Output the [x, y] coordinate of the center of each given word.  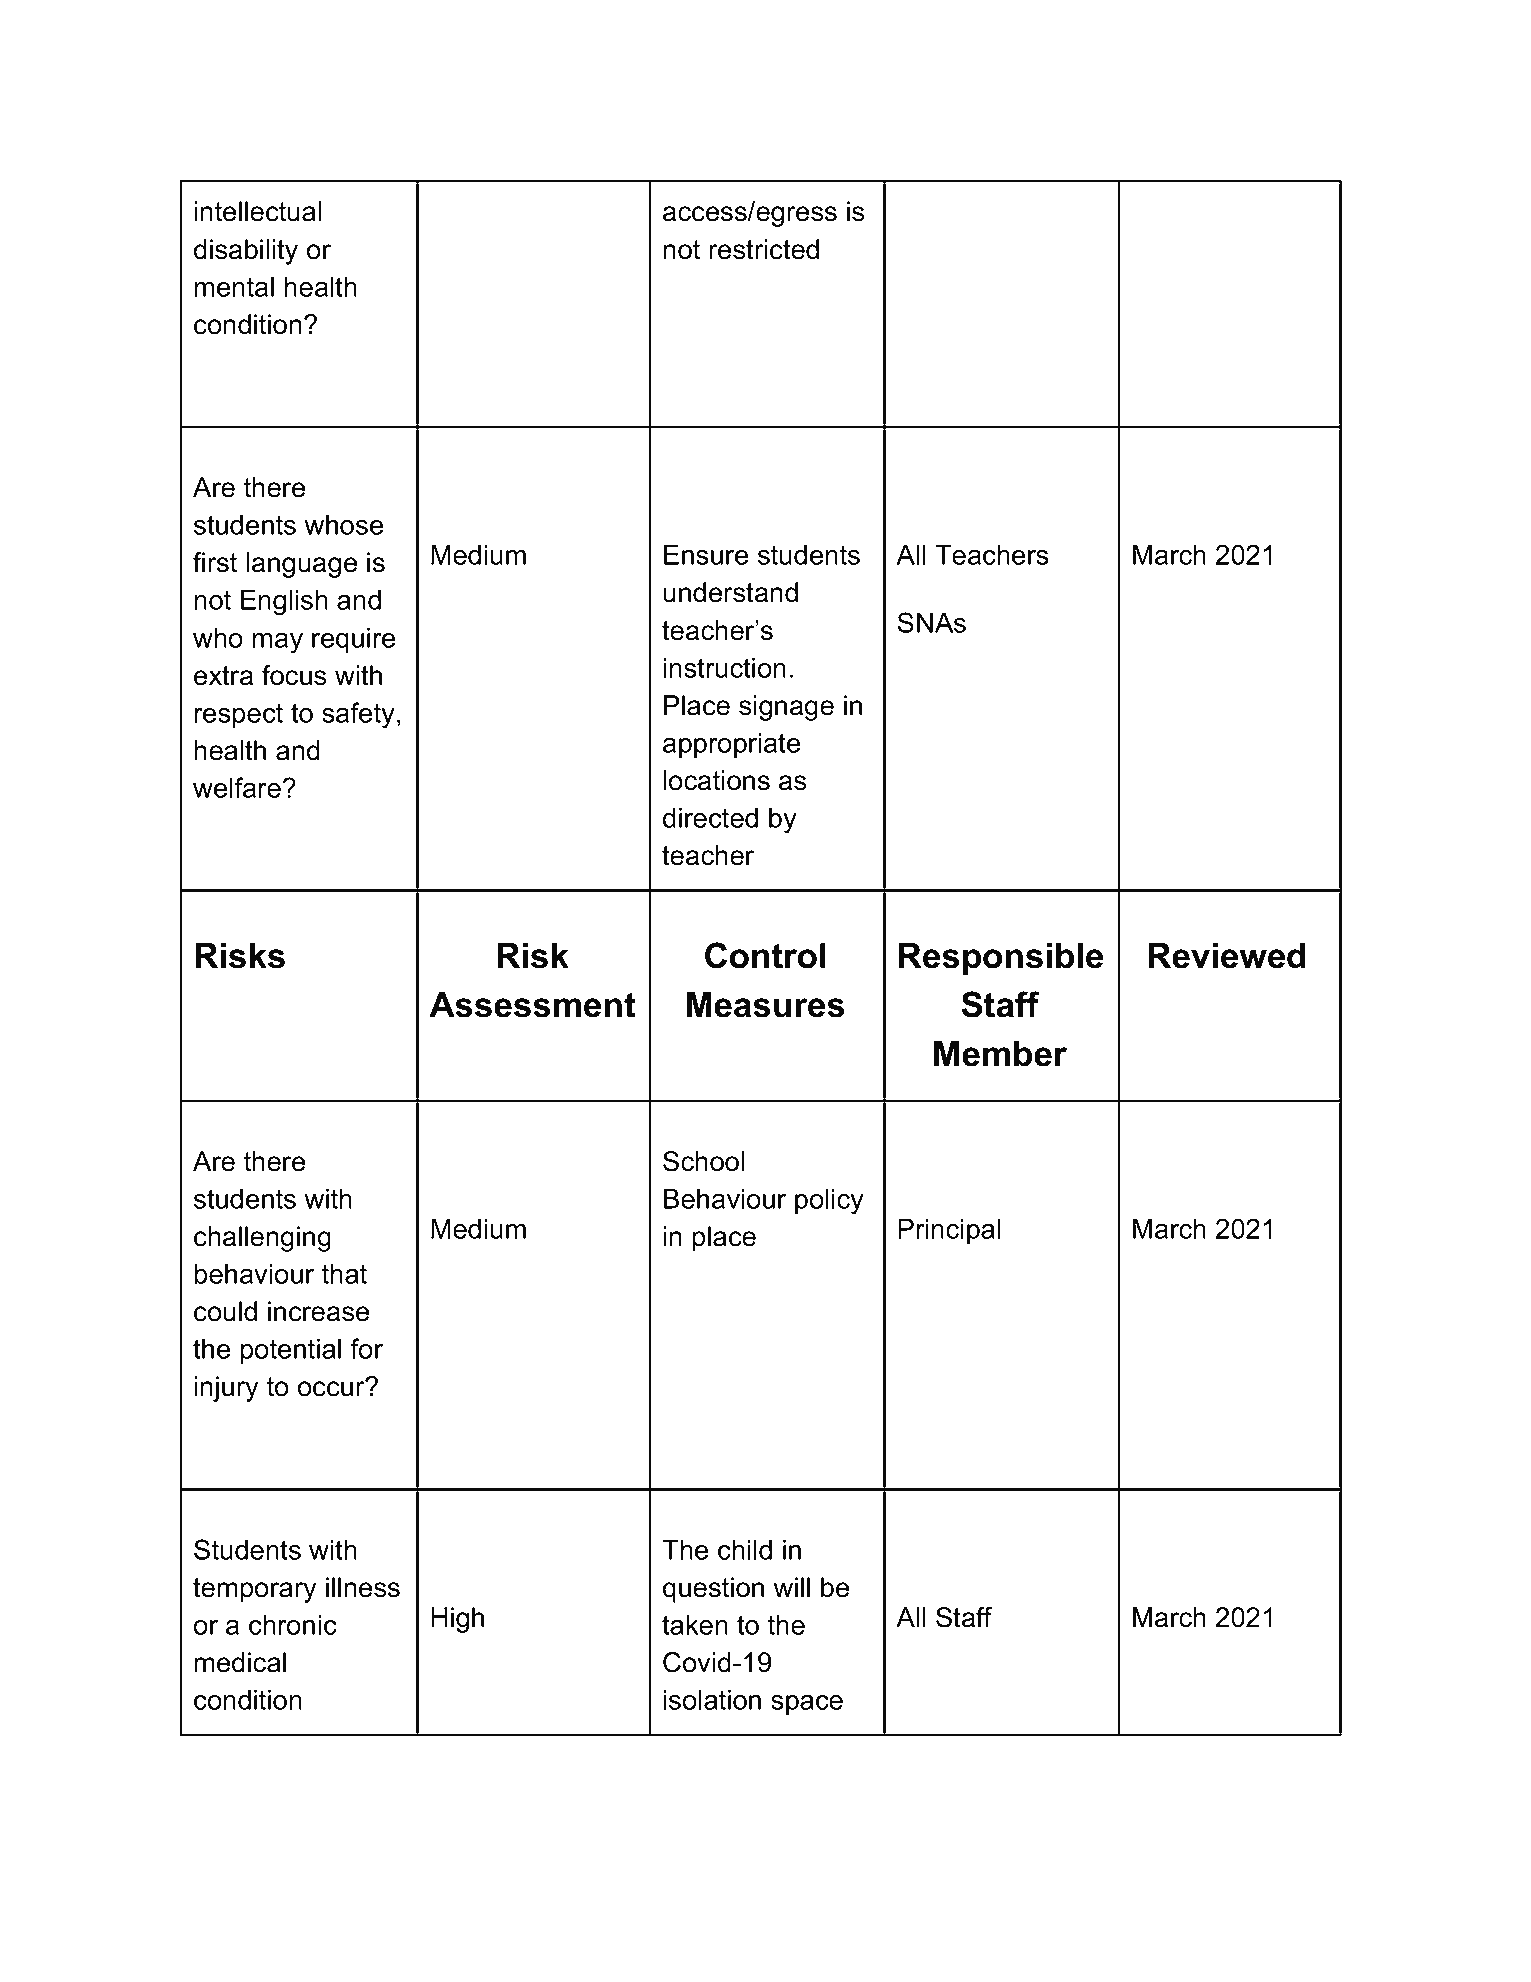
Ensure [706, 554]
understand [730, 592]
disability [246, 252]
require [353, 640]
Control [765, 955]
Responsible [1001, 959]
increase [318, 1311]
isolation [712, 1699]
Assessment [532, 1005]
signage [786, 708]
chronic [293, 1624]
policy [829, 1201]
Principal [949, 1231]
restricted [764, 249]
